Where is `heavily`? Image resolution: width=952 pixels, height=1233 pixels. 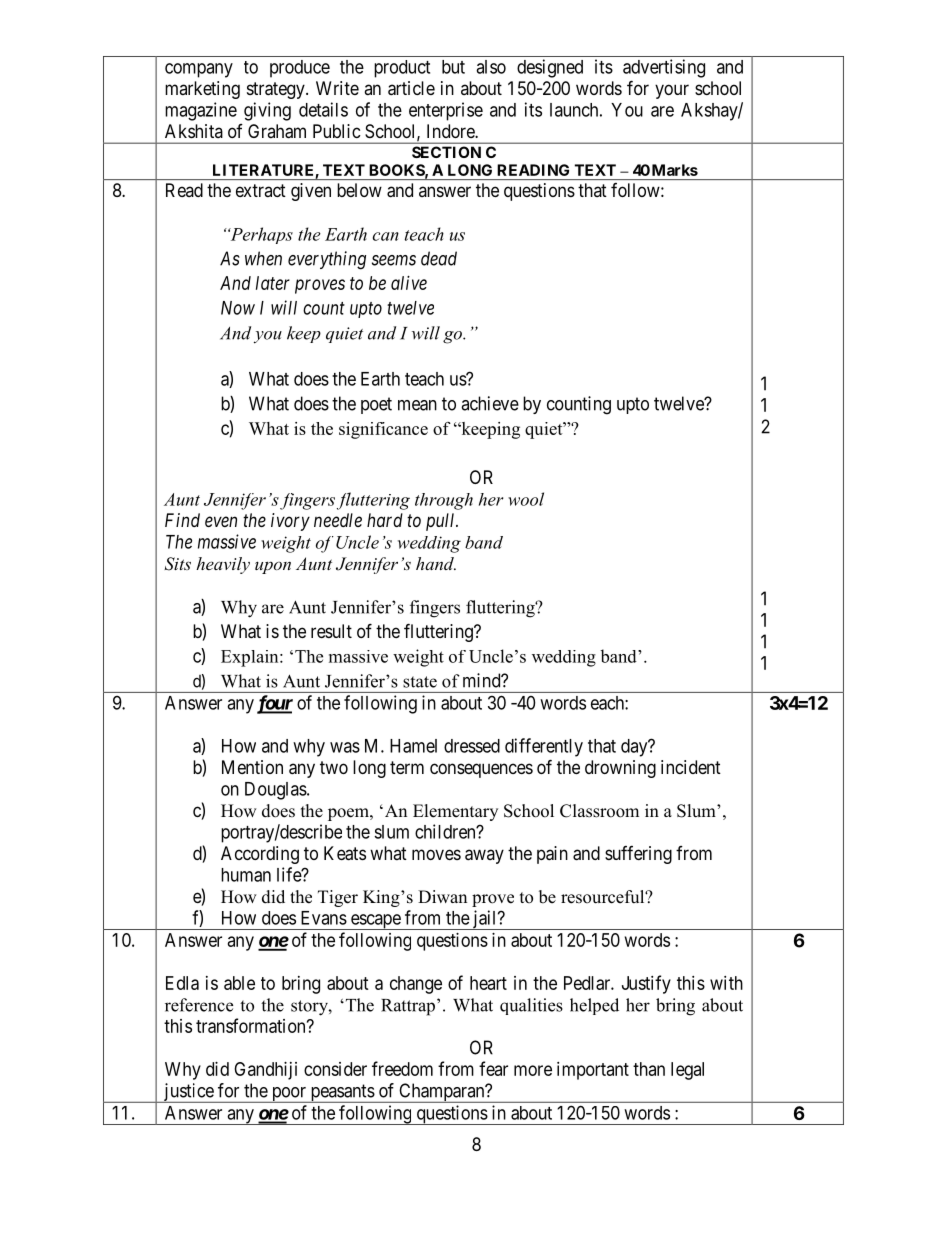
heavily is located at coordinates (223, 565).
